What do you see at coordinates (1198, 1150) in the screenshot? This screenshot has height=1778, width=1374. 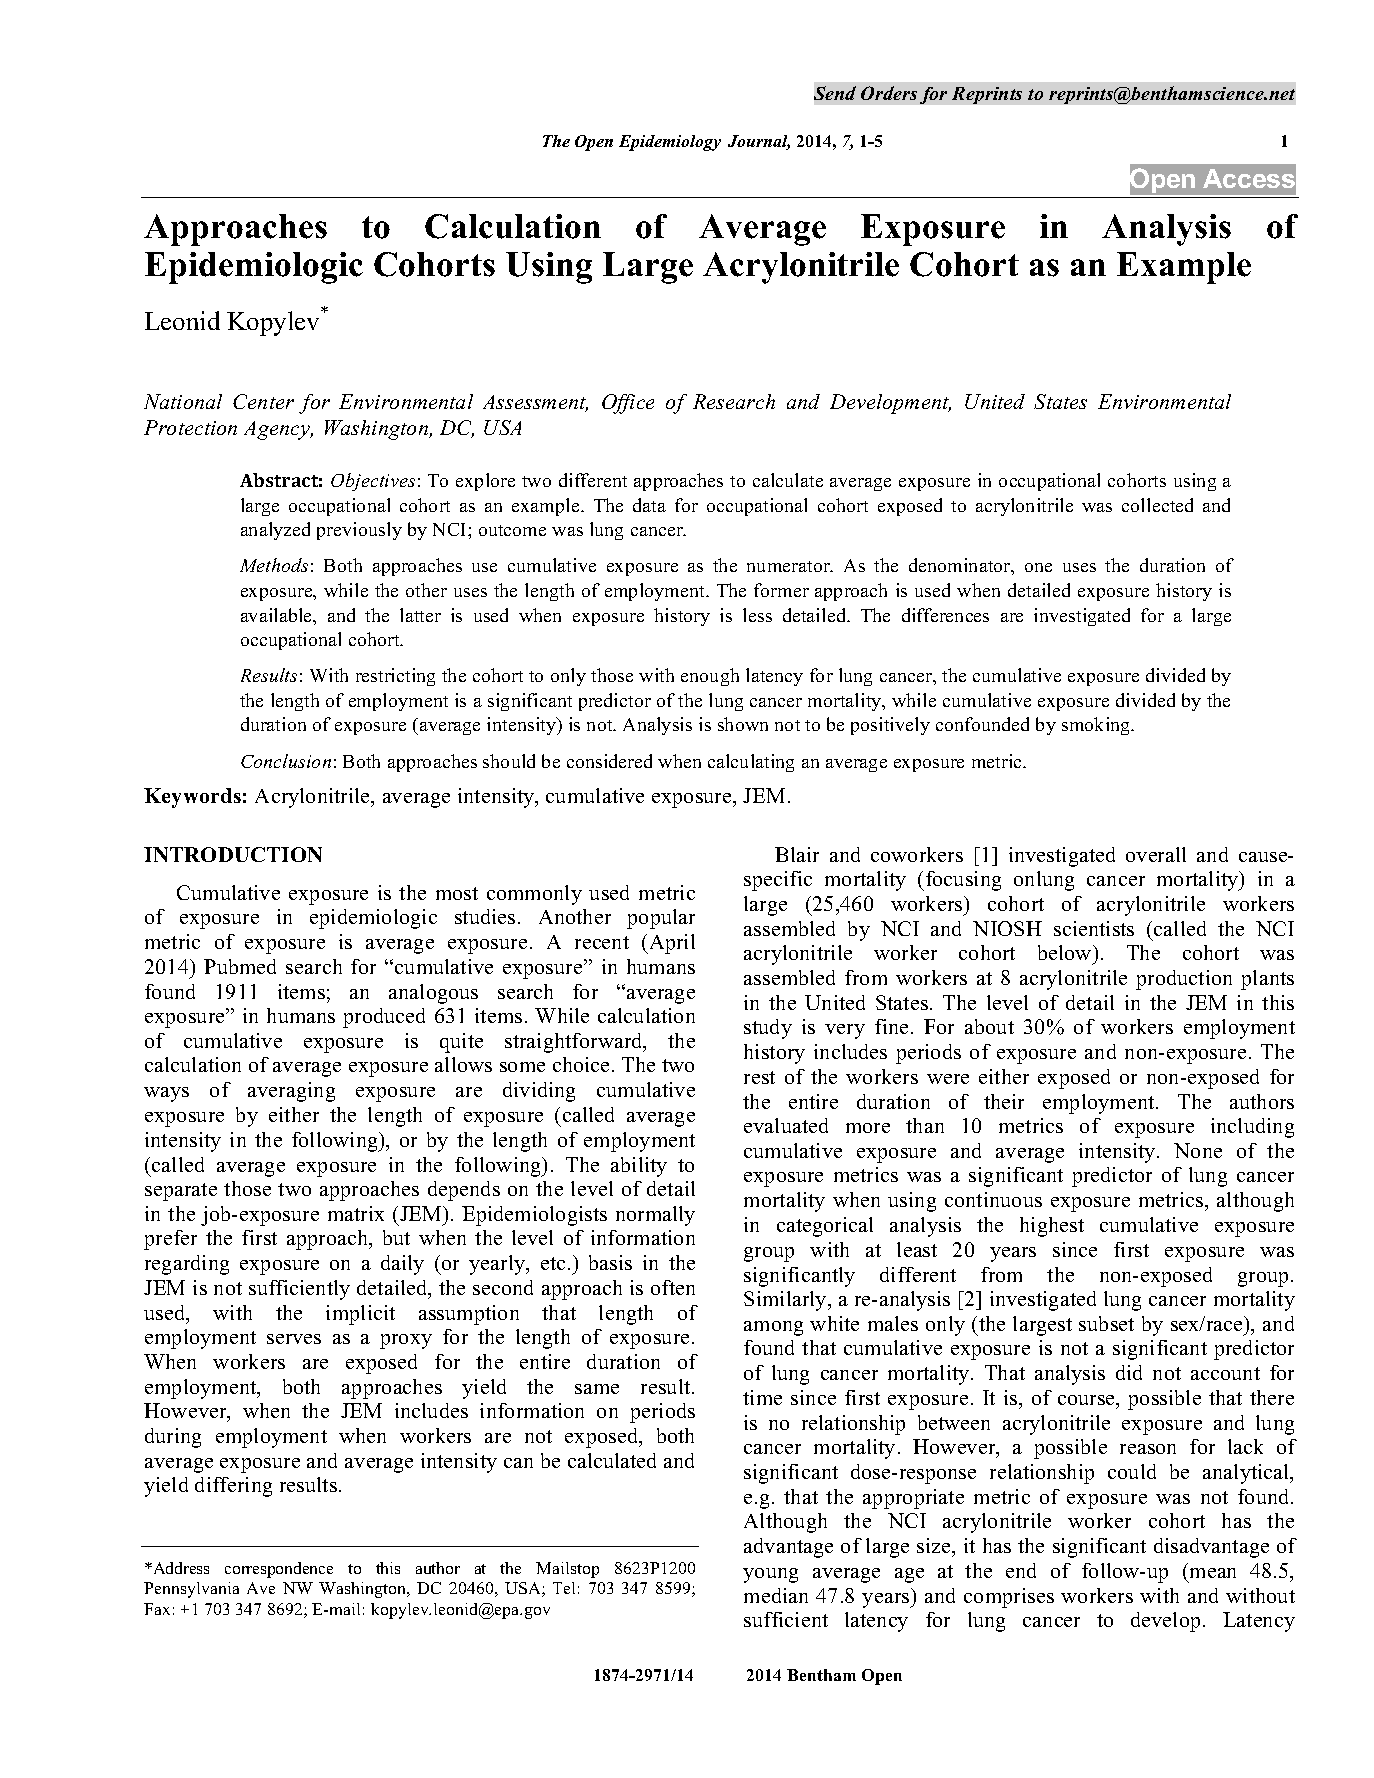 I see `None` at bounding box center [1198, 1150].
